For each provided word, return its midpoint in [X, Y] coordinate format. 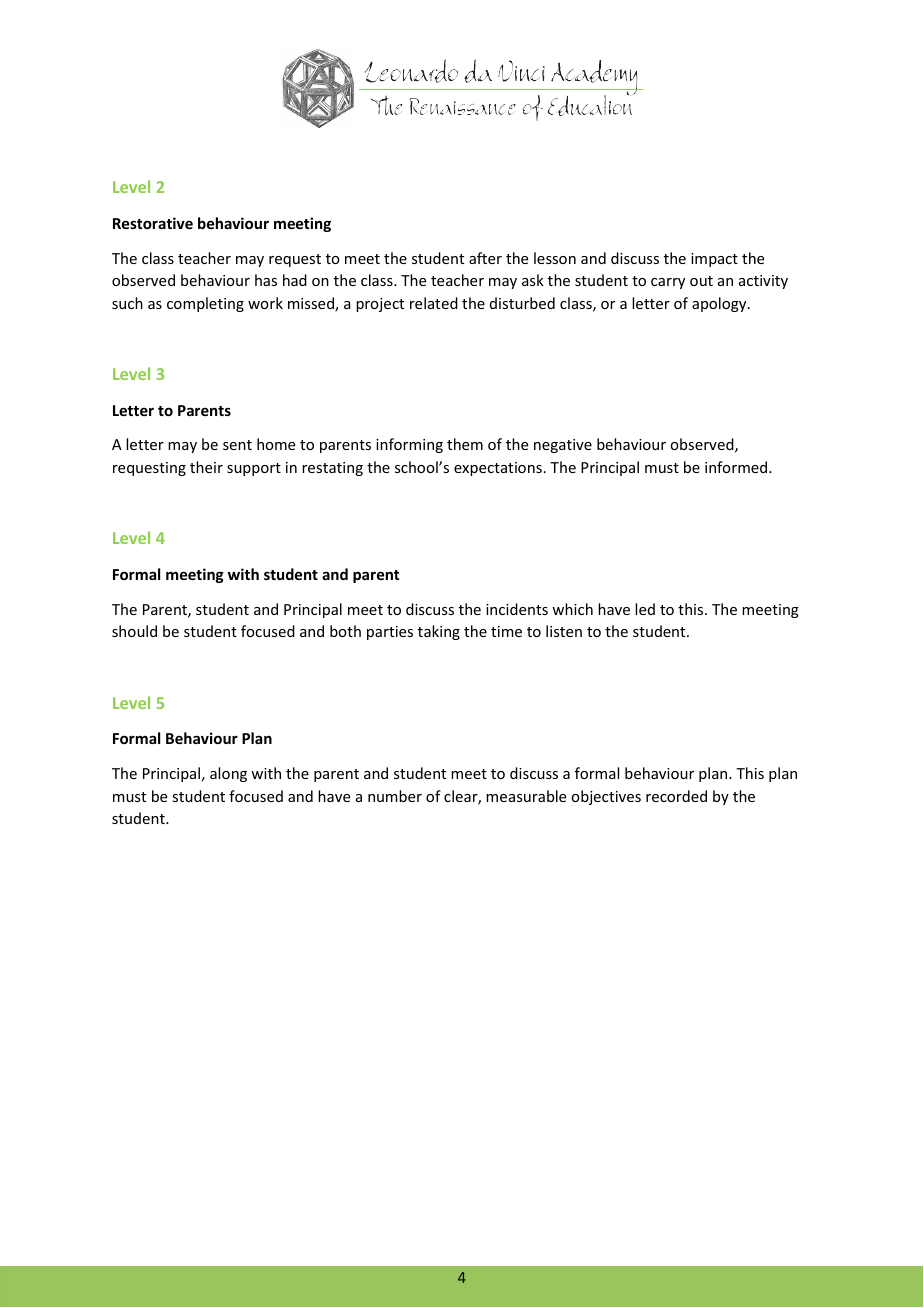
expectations [498, 469]
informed [737, 467]
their [206, 467]
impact [714, 260]
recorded [676, 796]
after [485, 258]
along [228, 774]
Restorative [153, 223]
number [395, 796]
